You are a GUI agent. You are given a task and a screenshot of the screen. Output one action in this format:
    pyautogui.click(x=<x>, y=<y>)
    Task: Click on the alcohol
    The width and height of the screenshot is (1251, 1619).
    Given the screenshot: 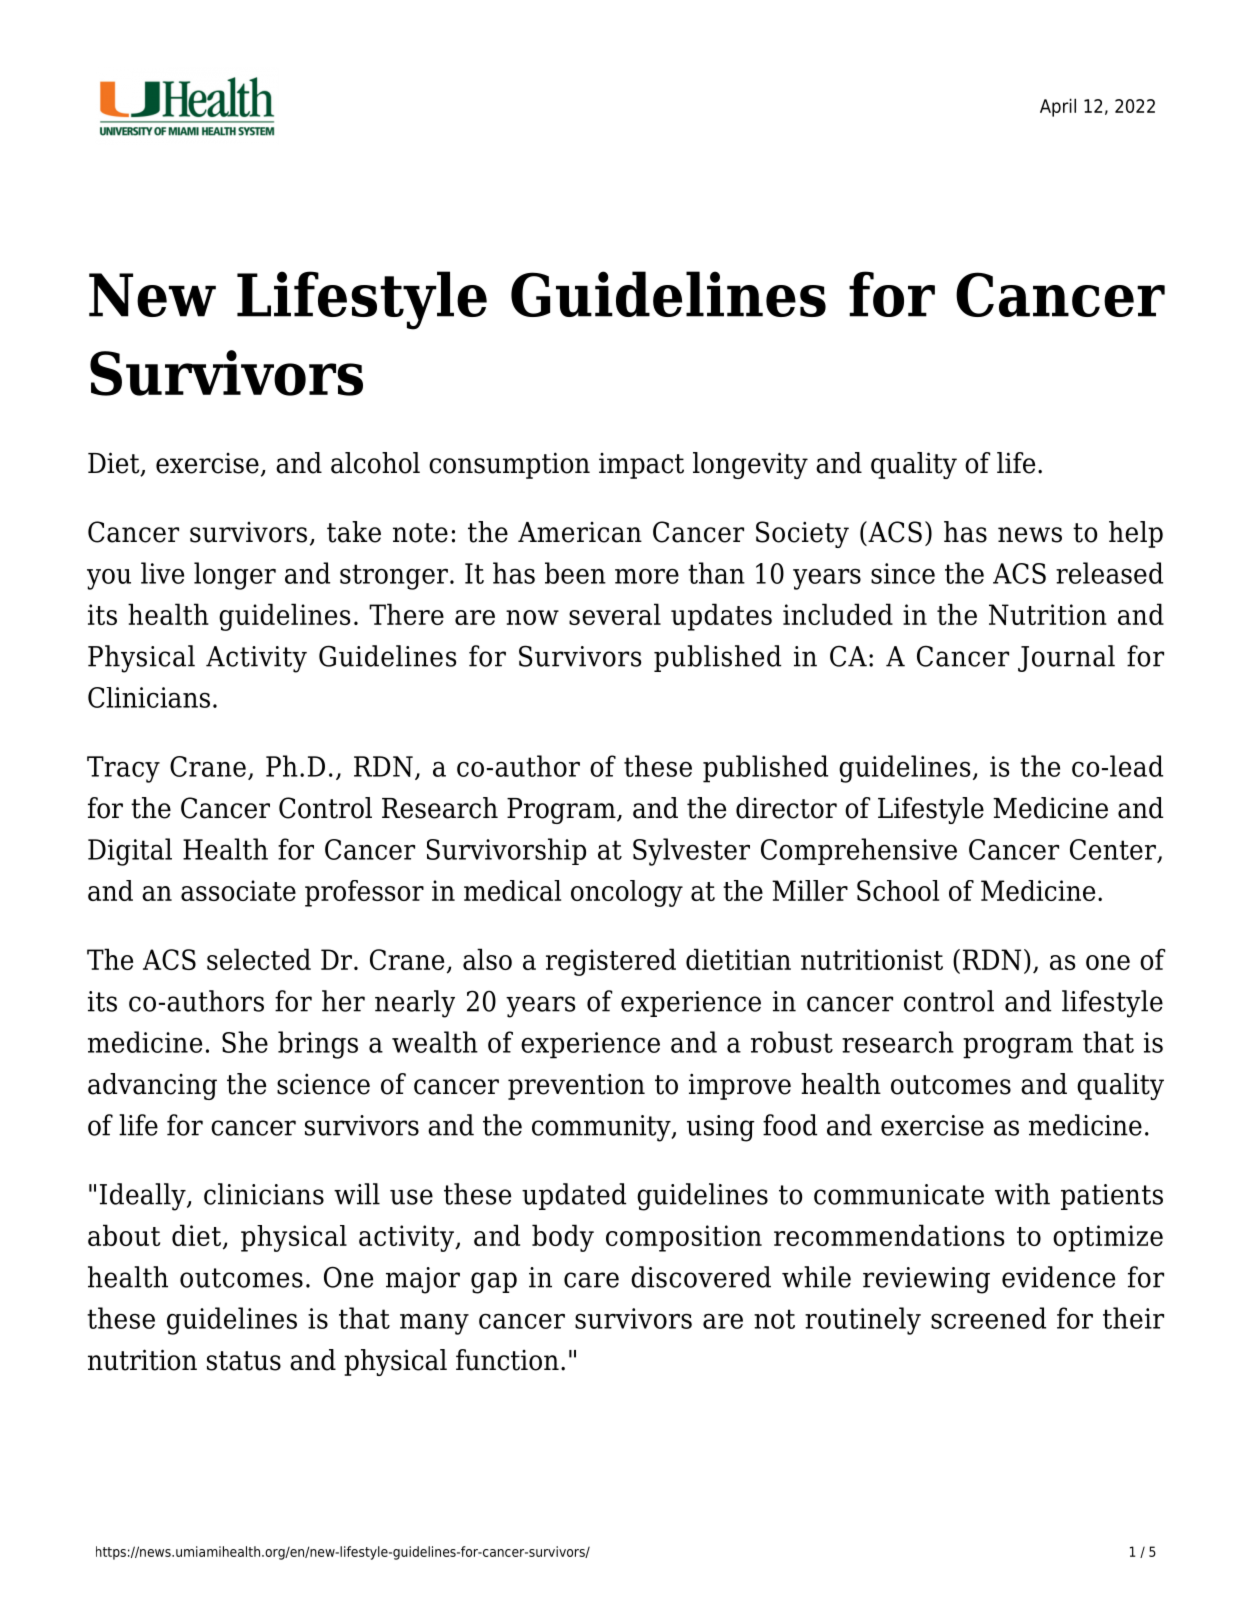 What is the action you would take?
    pyautogui.click(x=375, y=463)
